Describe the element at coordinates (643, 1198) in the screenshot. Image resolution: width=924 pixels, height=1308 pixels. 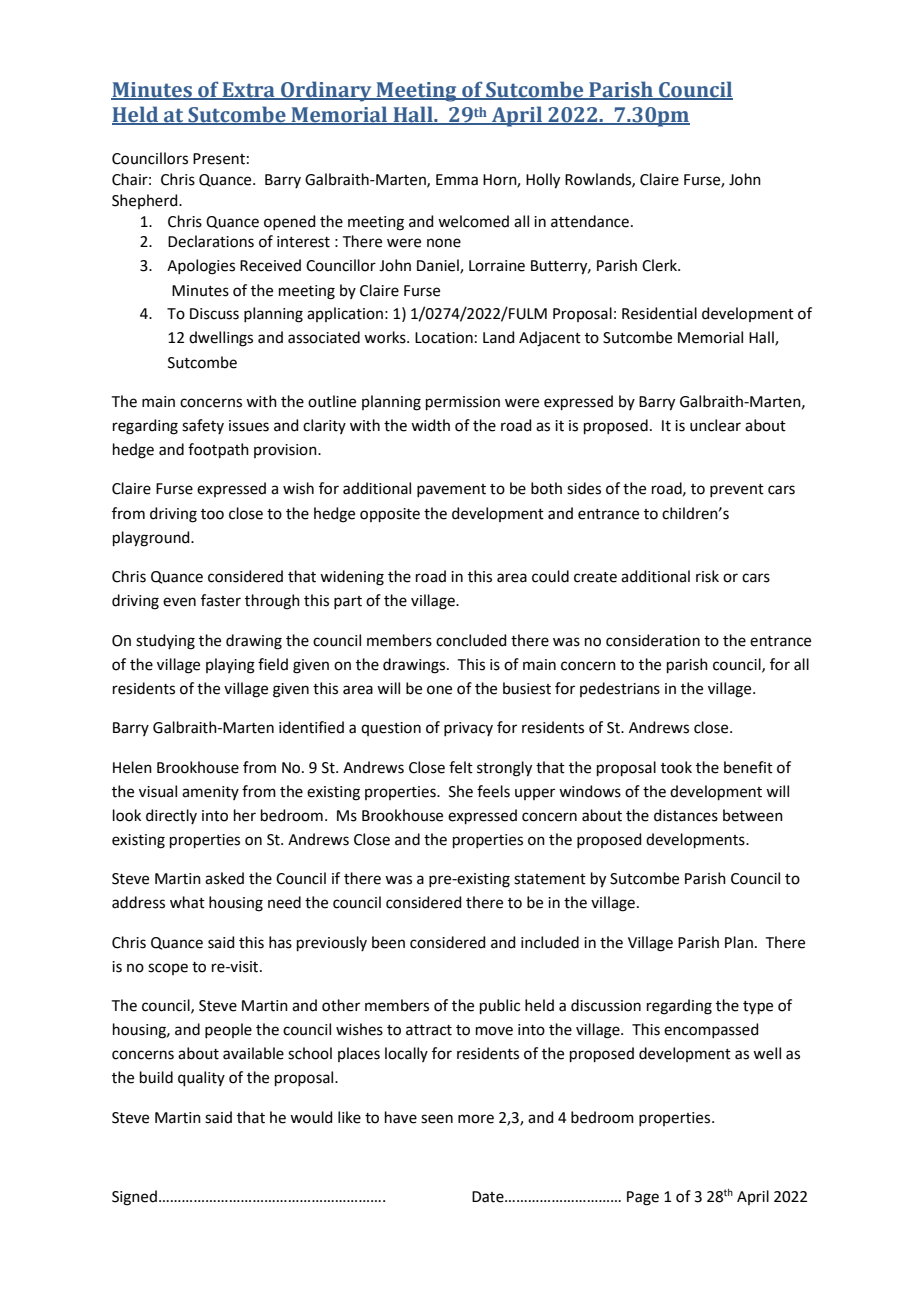
I see `Page` at that location.
